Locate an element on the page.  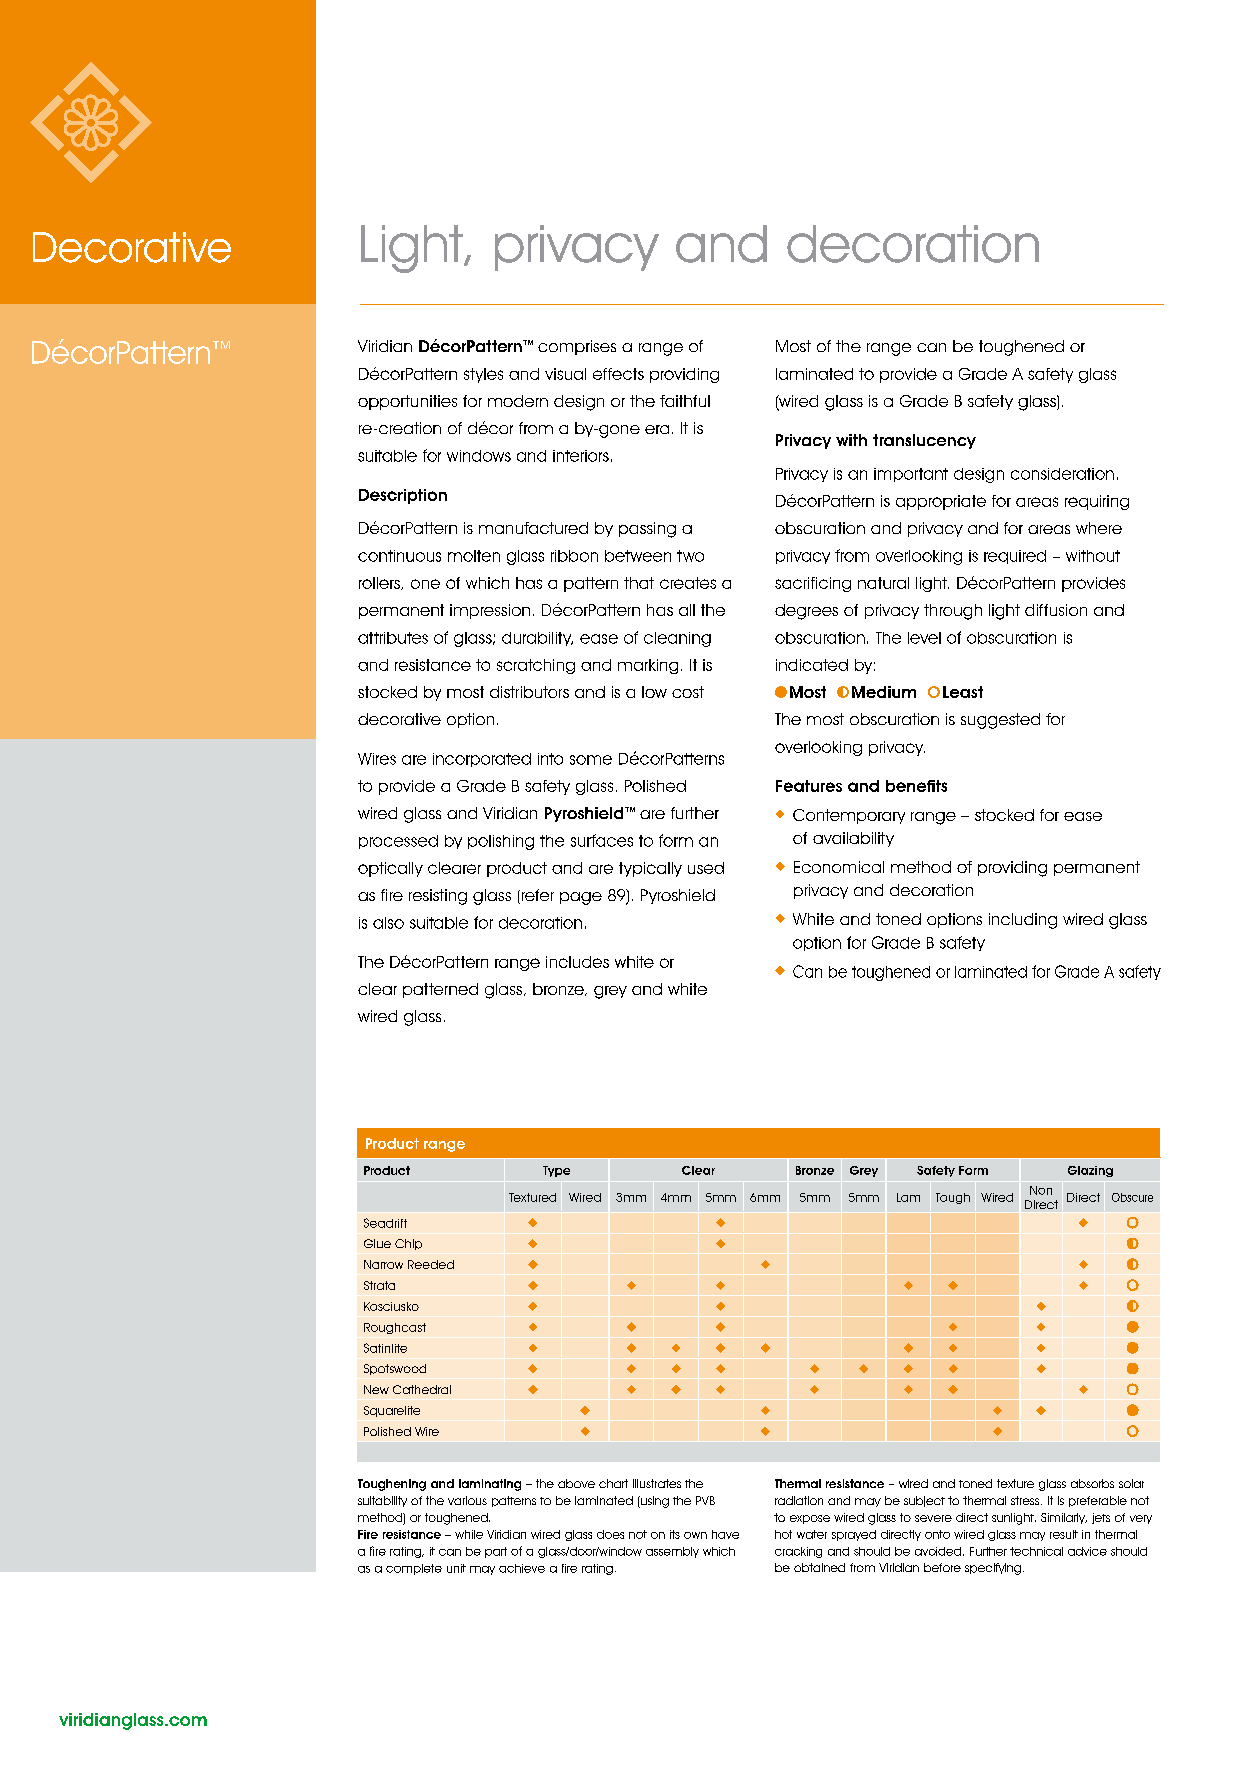
styles is located at coordinates (483, 375).
